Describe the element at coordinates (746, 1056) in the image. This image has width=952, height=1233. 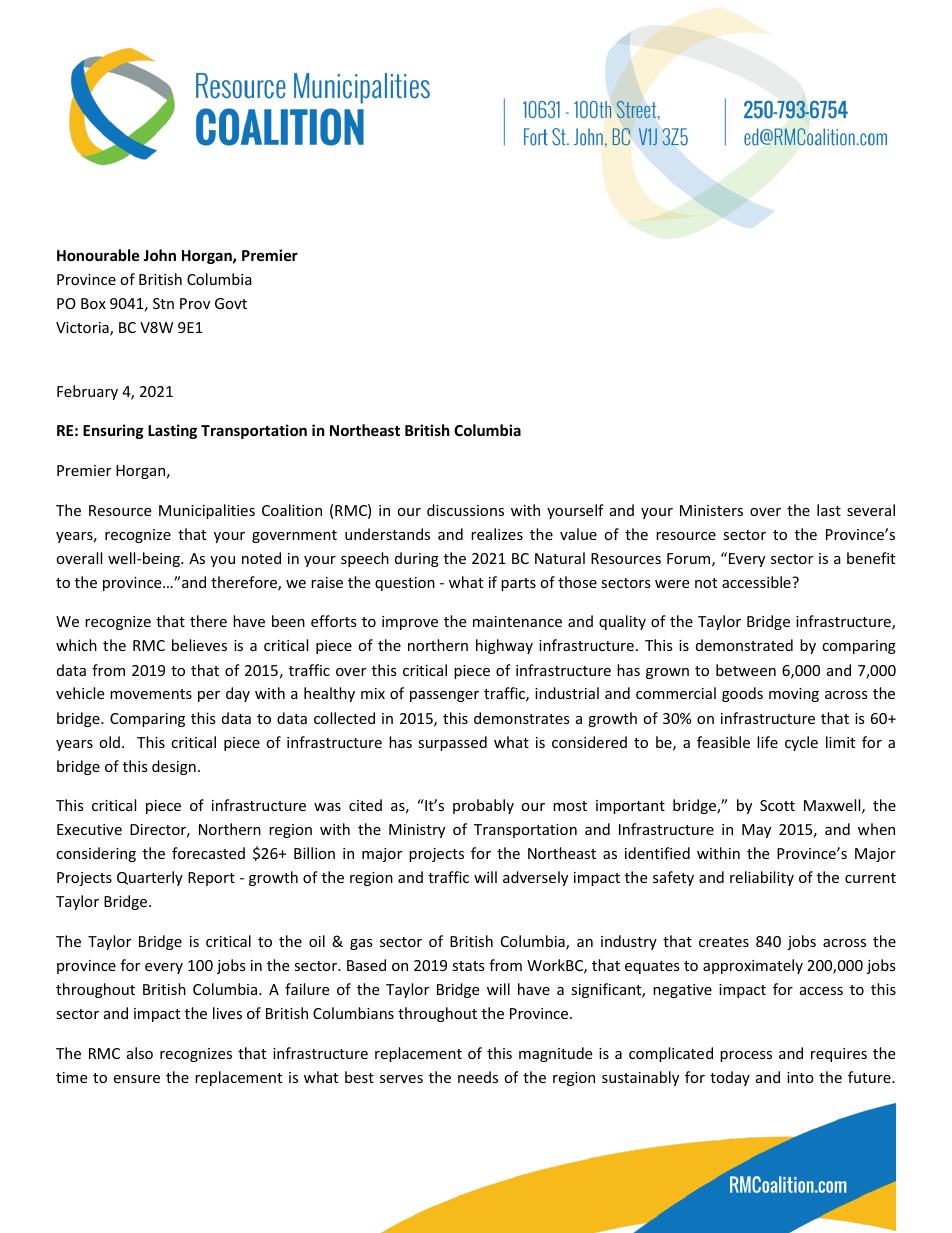
I see `process` at that location.
